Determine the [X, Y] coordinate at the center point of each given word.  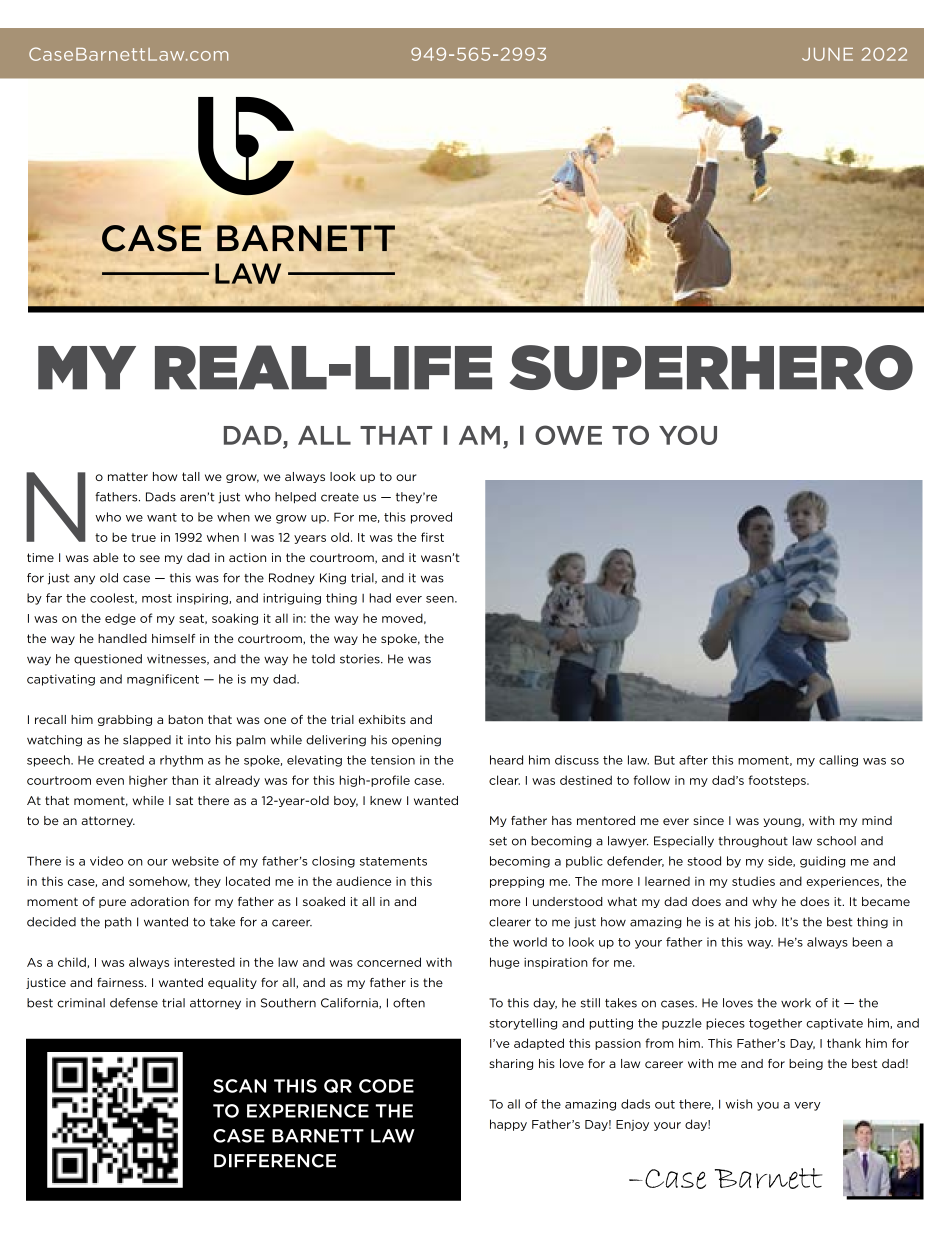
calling [838, 761]
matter [128, 476]
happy [508, 1125]
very [807, 1106]
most [157, 598]
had [380, 598]
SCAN [239, 1086]
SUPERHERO [711, 367]
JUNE [827, 54]
